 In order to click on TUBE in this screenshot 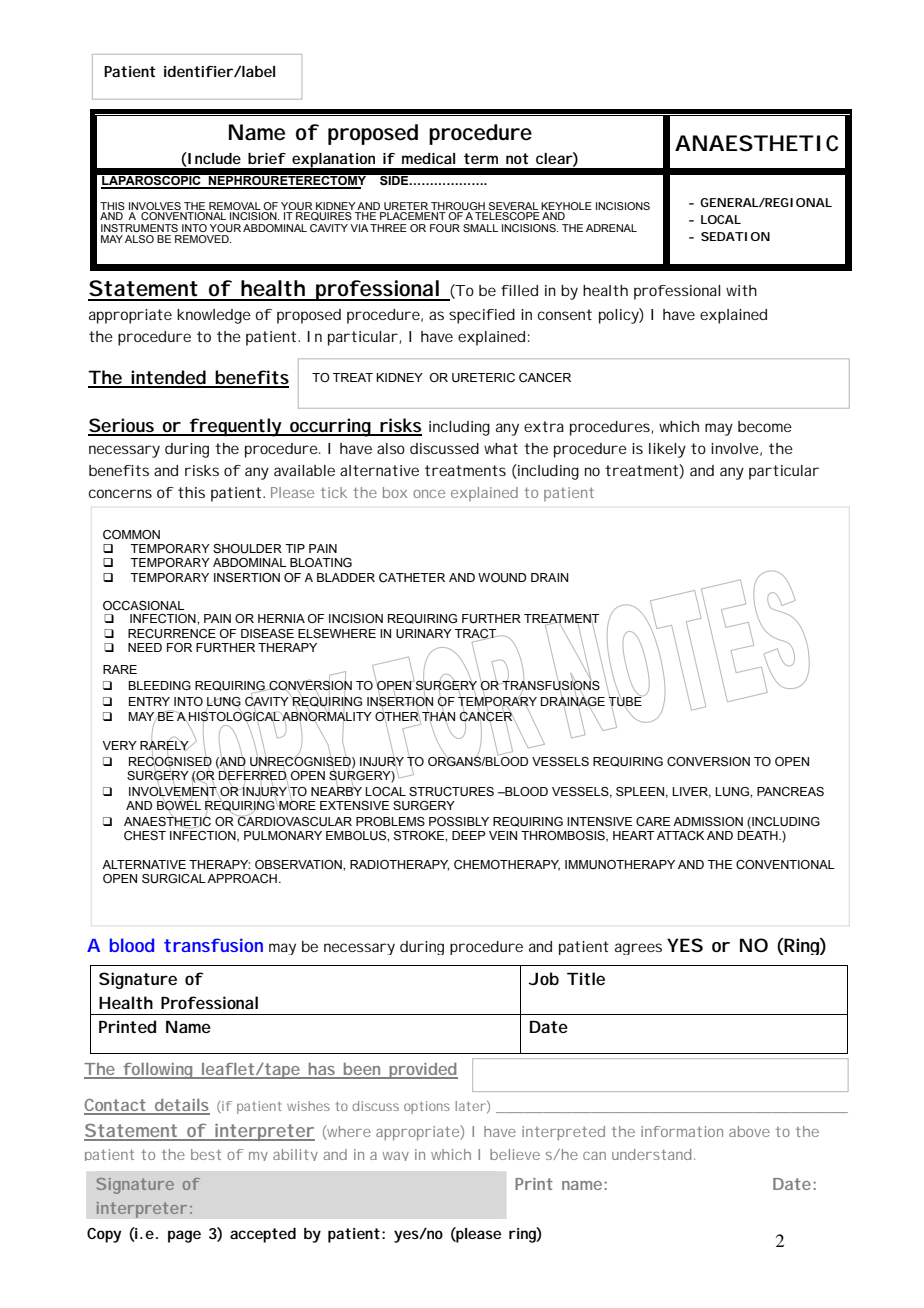, I will do `click(625, 701)`.
